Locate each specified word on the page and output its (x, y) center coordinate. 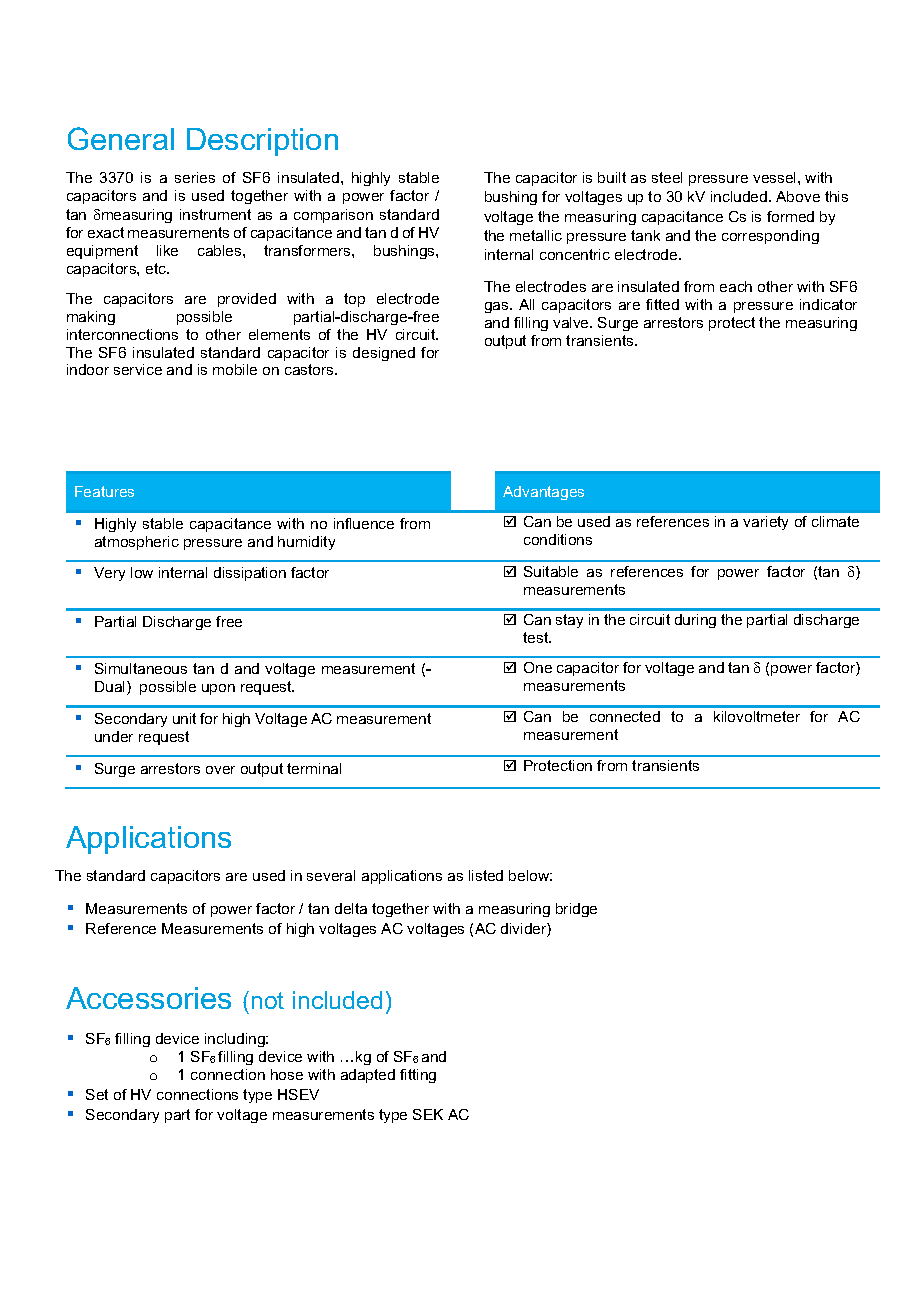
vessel (776, 177)
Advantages (543, 493)
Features (104, 491)
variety (765, 523)
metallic (536, 235)
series (195, 177)
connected (625, 716)
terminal (314, 768)
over (220, 770)
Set (97, 1094)
